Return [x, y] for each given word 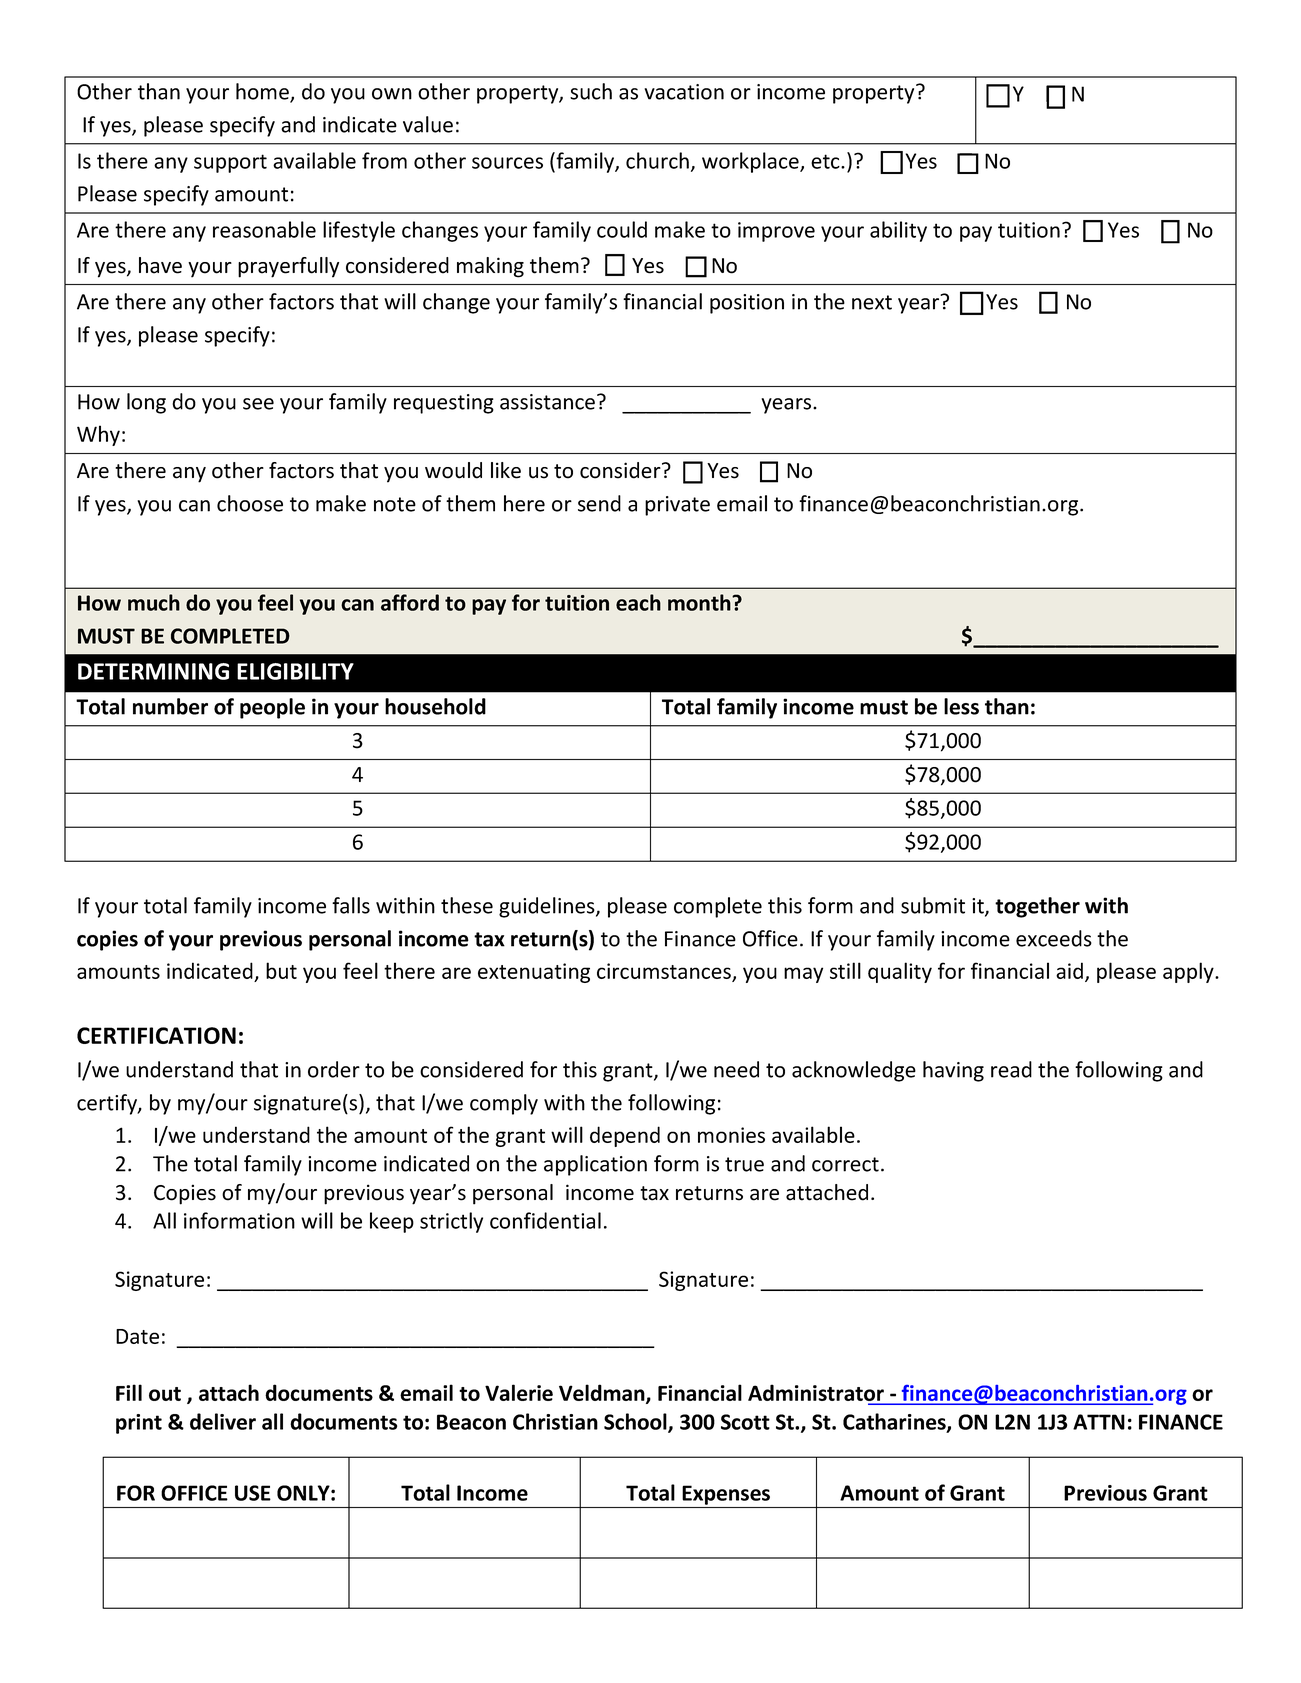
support [230, 163]
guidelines [548, 907]
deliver [223, 1421]
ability [898, 231]
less [961, 706]
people [272, 708]
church [657, 160]
